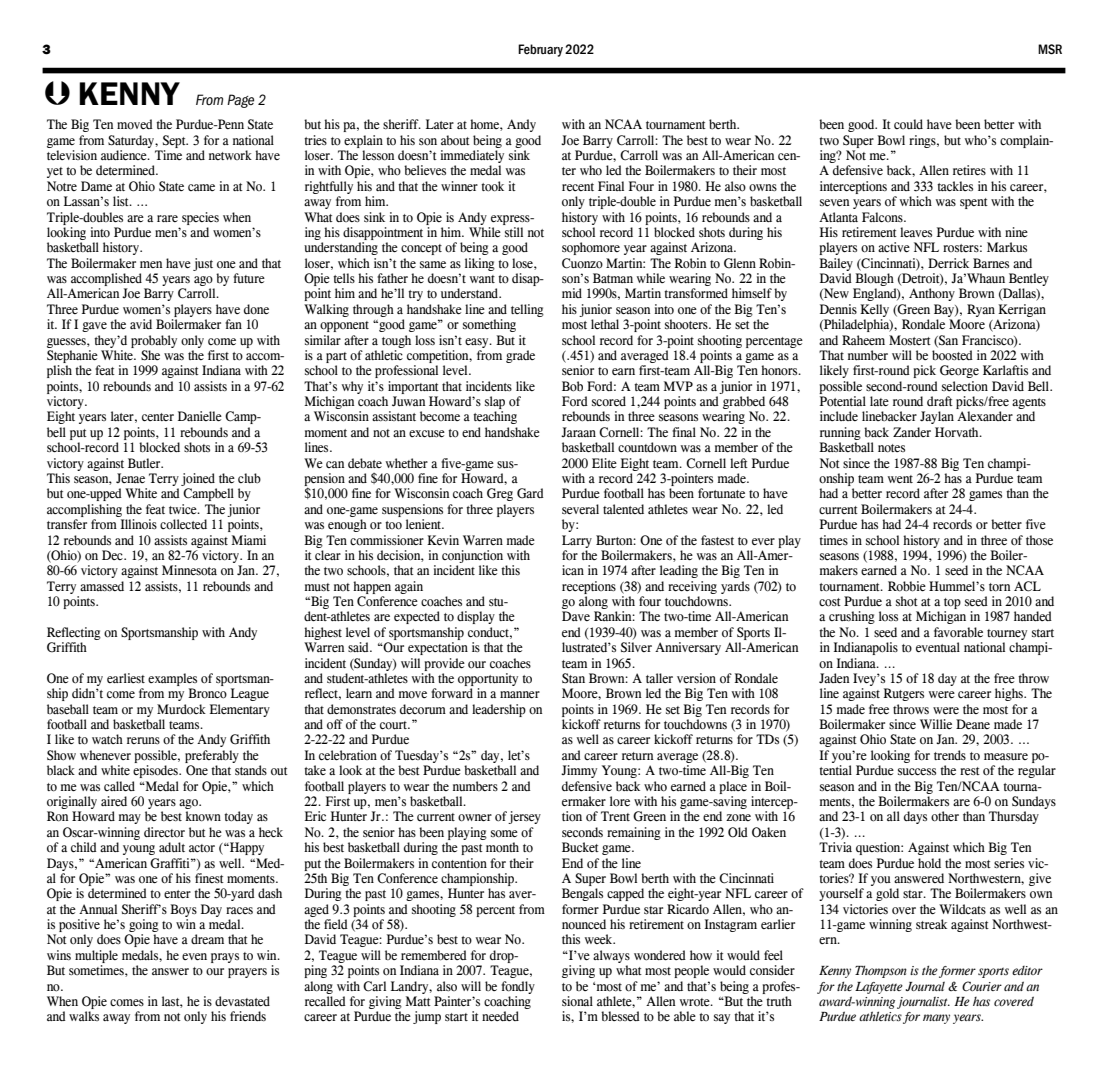 Image resolution: width=1108 pixels, height=1092 pixels. I want to click on could, so click(908, 124).
